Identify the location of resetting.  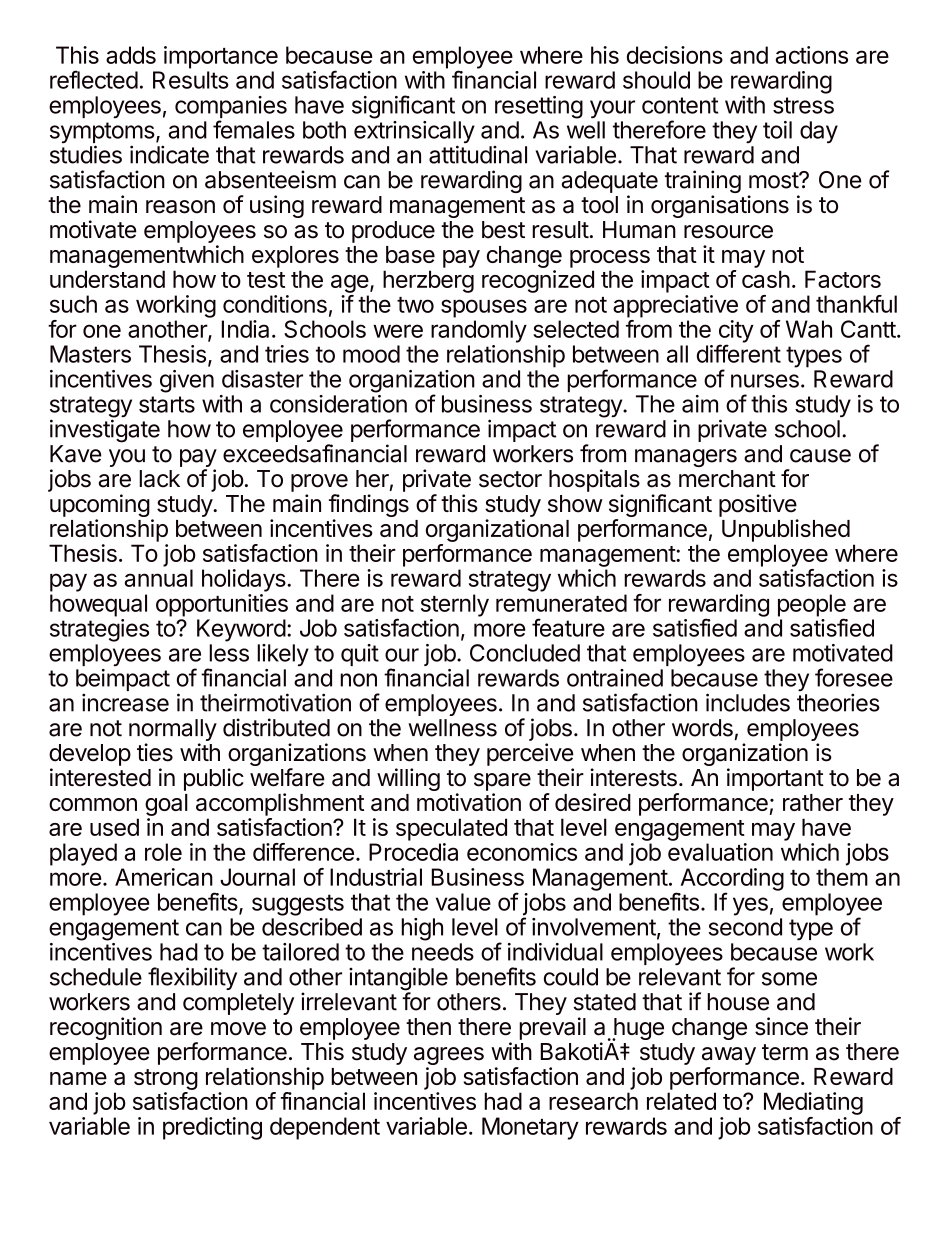
(539, 107).
